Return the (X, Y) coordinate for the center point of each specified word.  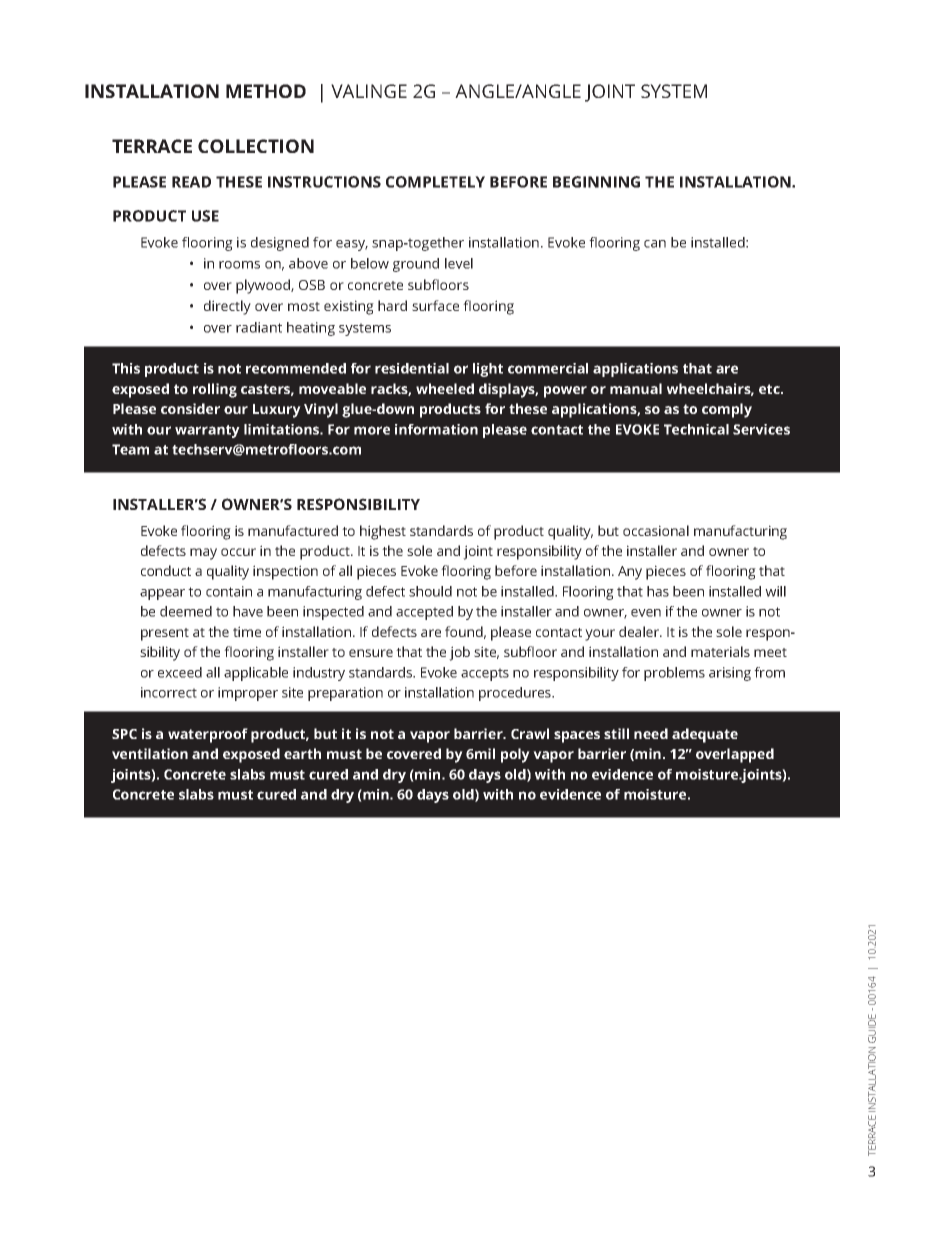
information (436, 429)
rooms (239, 265)
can (655, 244)
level (459, 263)
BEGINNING (596, 182)
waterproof (208, 735)
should (430, 591)
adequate (705, 735)
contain (229, 591)
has (658, 591)
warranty (207, 431)
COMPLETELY (435, 182)
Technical (696, 429)
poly (515, 755)
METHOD (266, 91)
